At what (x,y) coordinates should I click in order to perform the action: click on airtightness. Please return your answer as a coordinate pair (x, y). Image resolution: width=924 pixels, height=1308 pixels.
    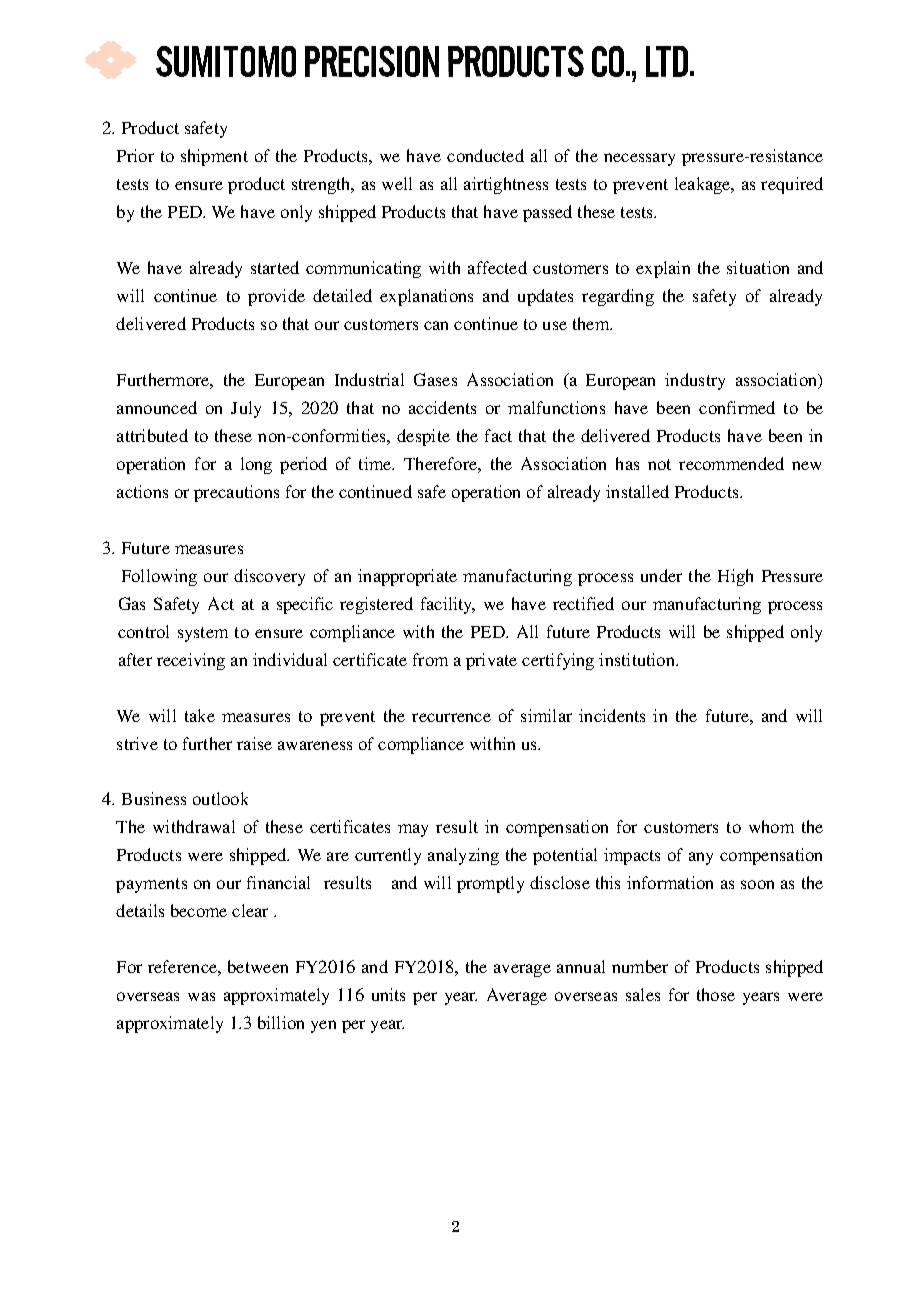
    Looking at the image, I should click on (506, 185).
